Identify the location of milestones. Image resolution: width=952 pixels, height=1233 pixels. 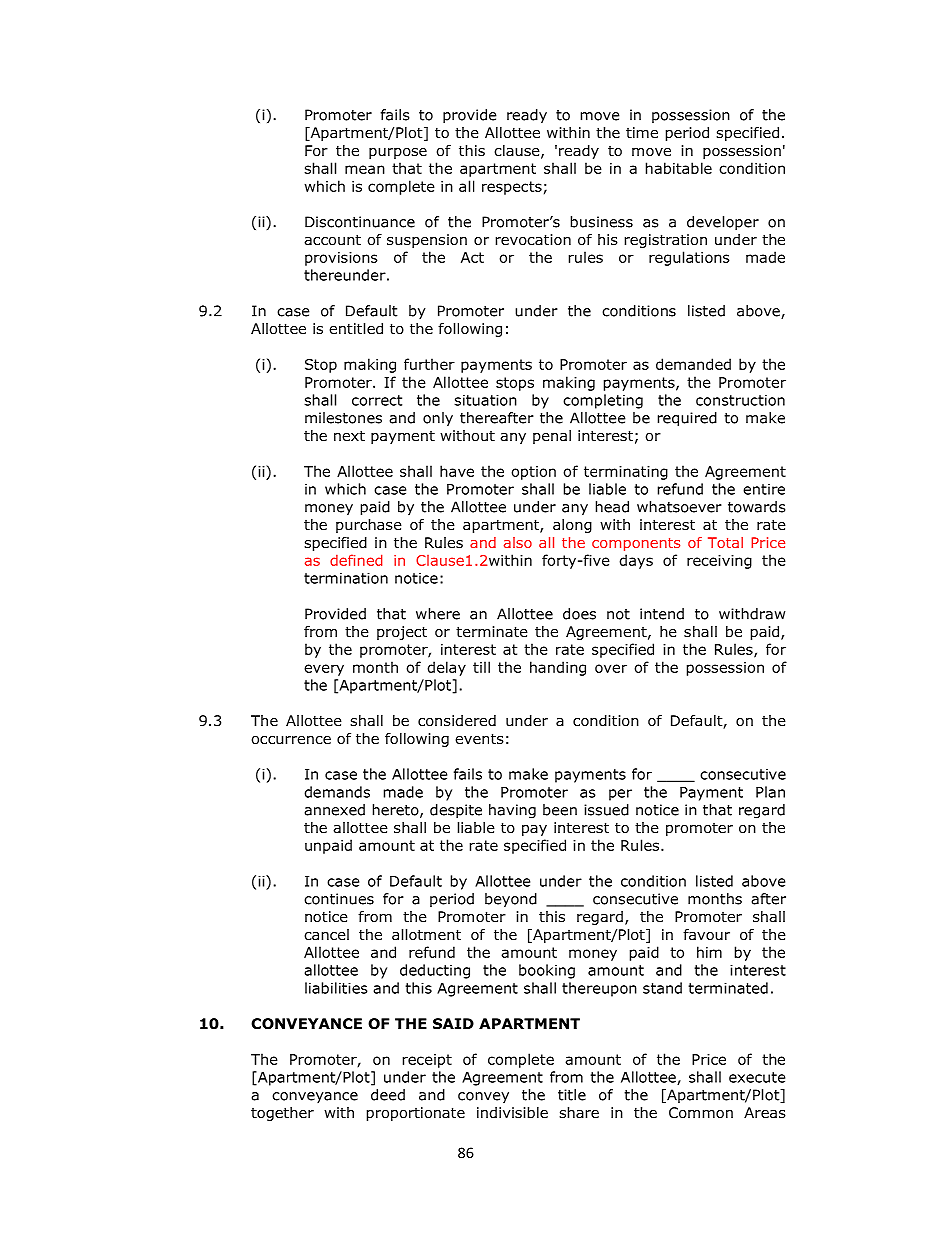
(343, 418).
